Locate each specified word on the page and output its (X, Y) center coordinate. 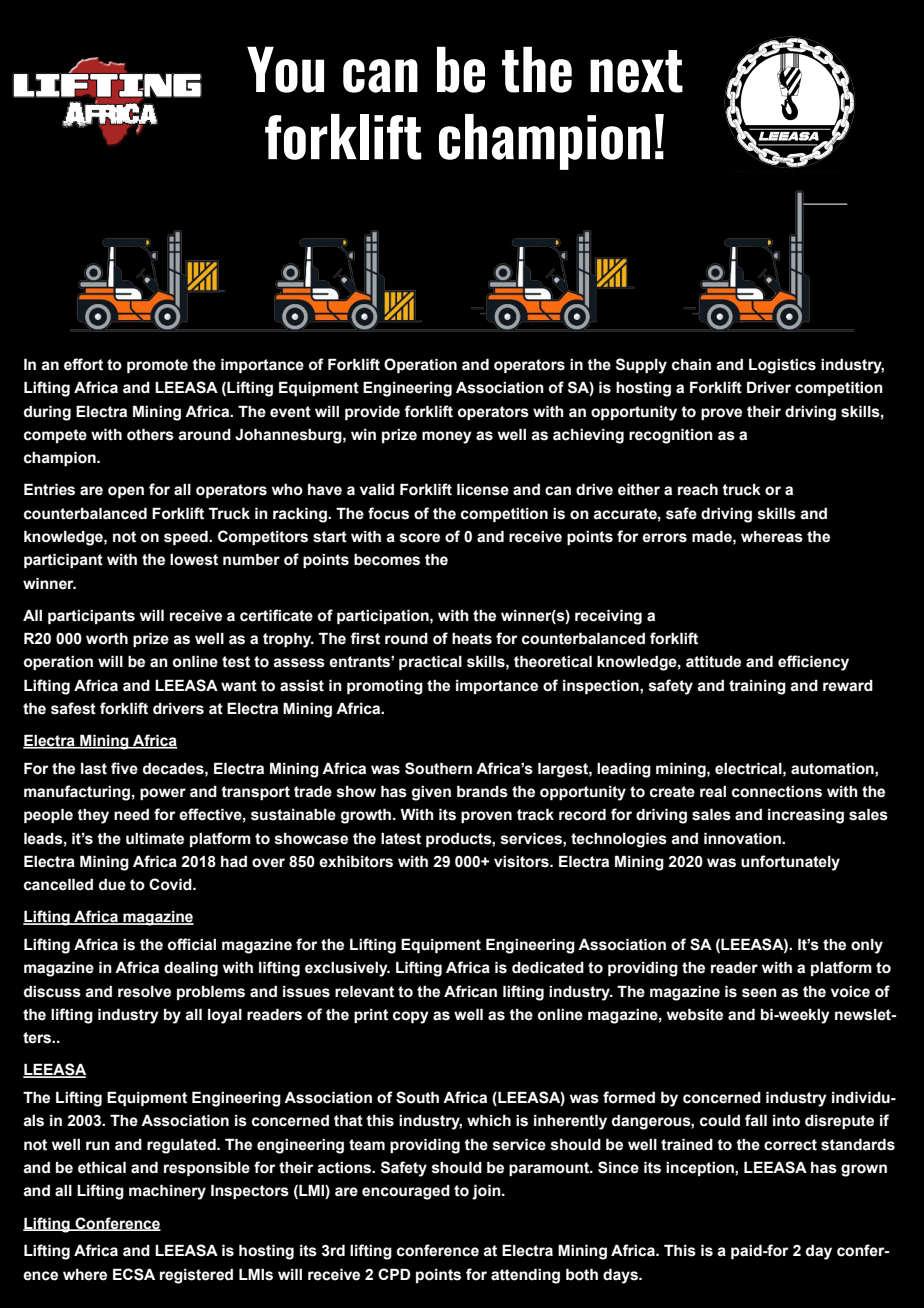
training (757, 687)
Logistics (782, 366)
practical (430, 662)
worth (107, 639)
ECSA (134, 1274)
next (636, 71)
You (285, 69)
